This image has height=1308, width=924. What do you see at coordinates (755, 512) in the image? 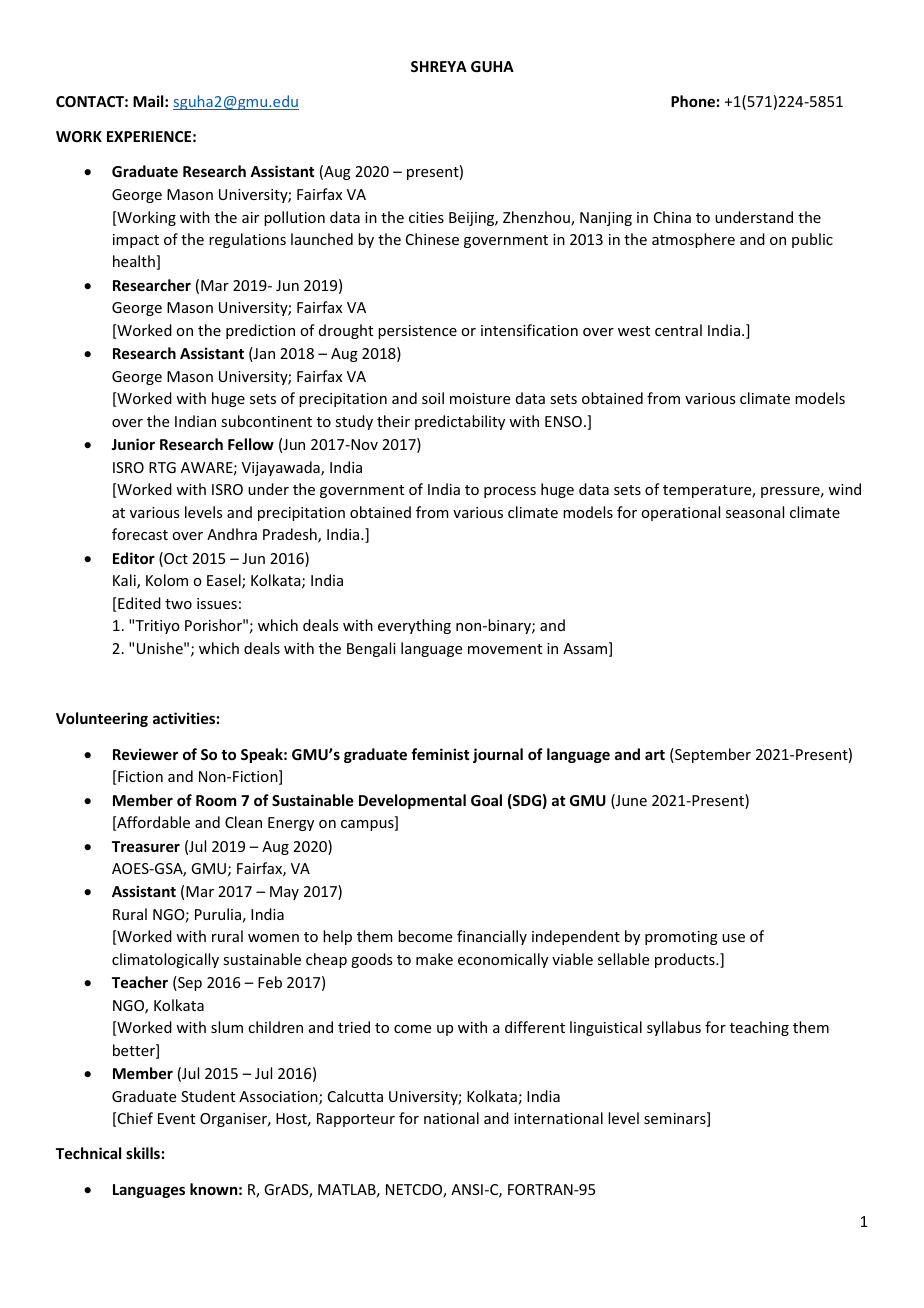
I see `seasonal` at bounding box center [755, 512].
